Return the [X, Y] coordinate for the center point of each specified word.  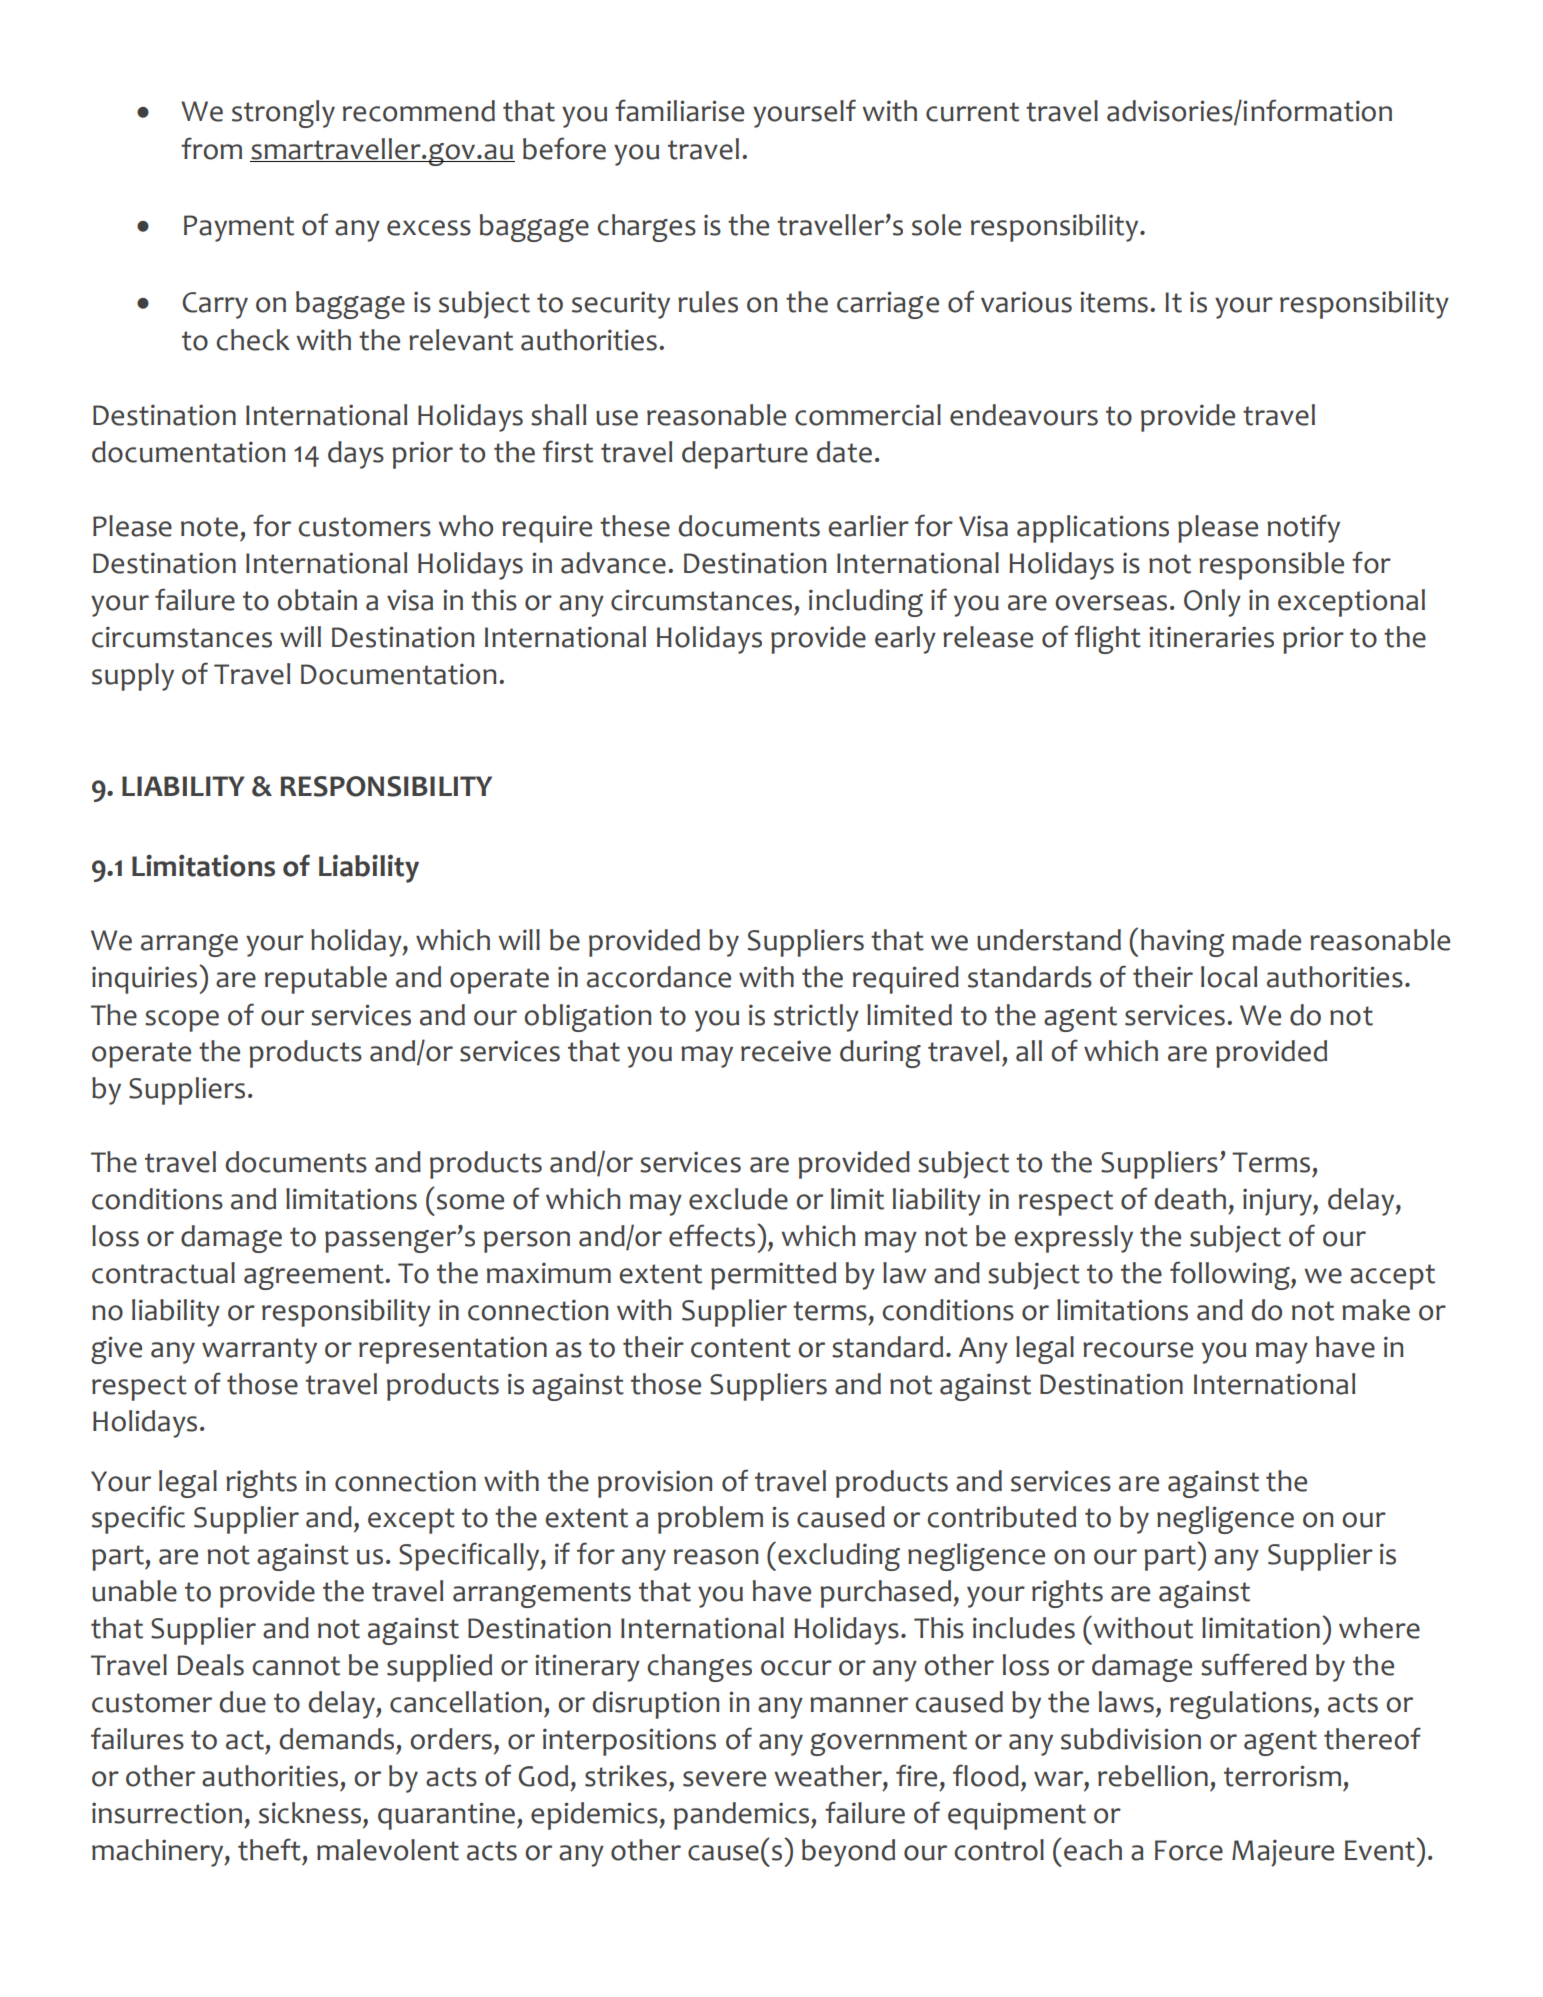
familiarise [679, 110]
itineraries [1211, 637]
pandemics [743, 1816]
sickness [311, 1813]
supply [133, 677]
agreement [314, 1277]
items [1114, 302]
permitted [773, 1276]
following [1231, 1275]
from [211, 148]
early [905, 640]
